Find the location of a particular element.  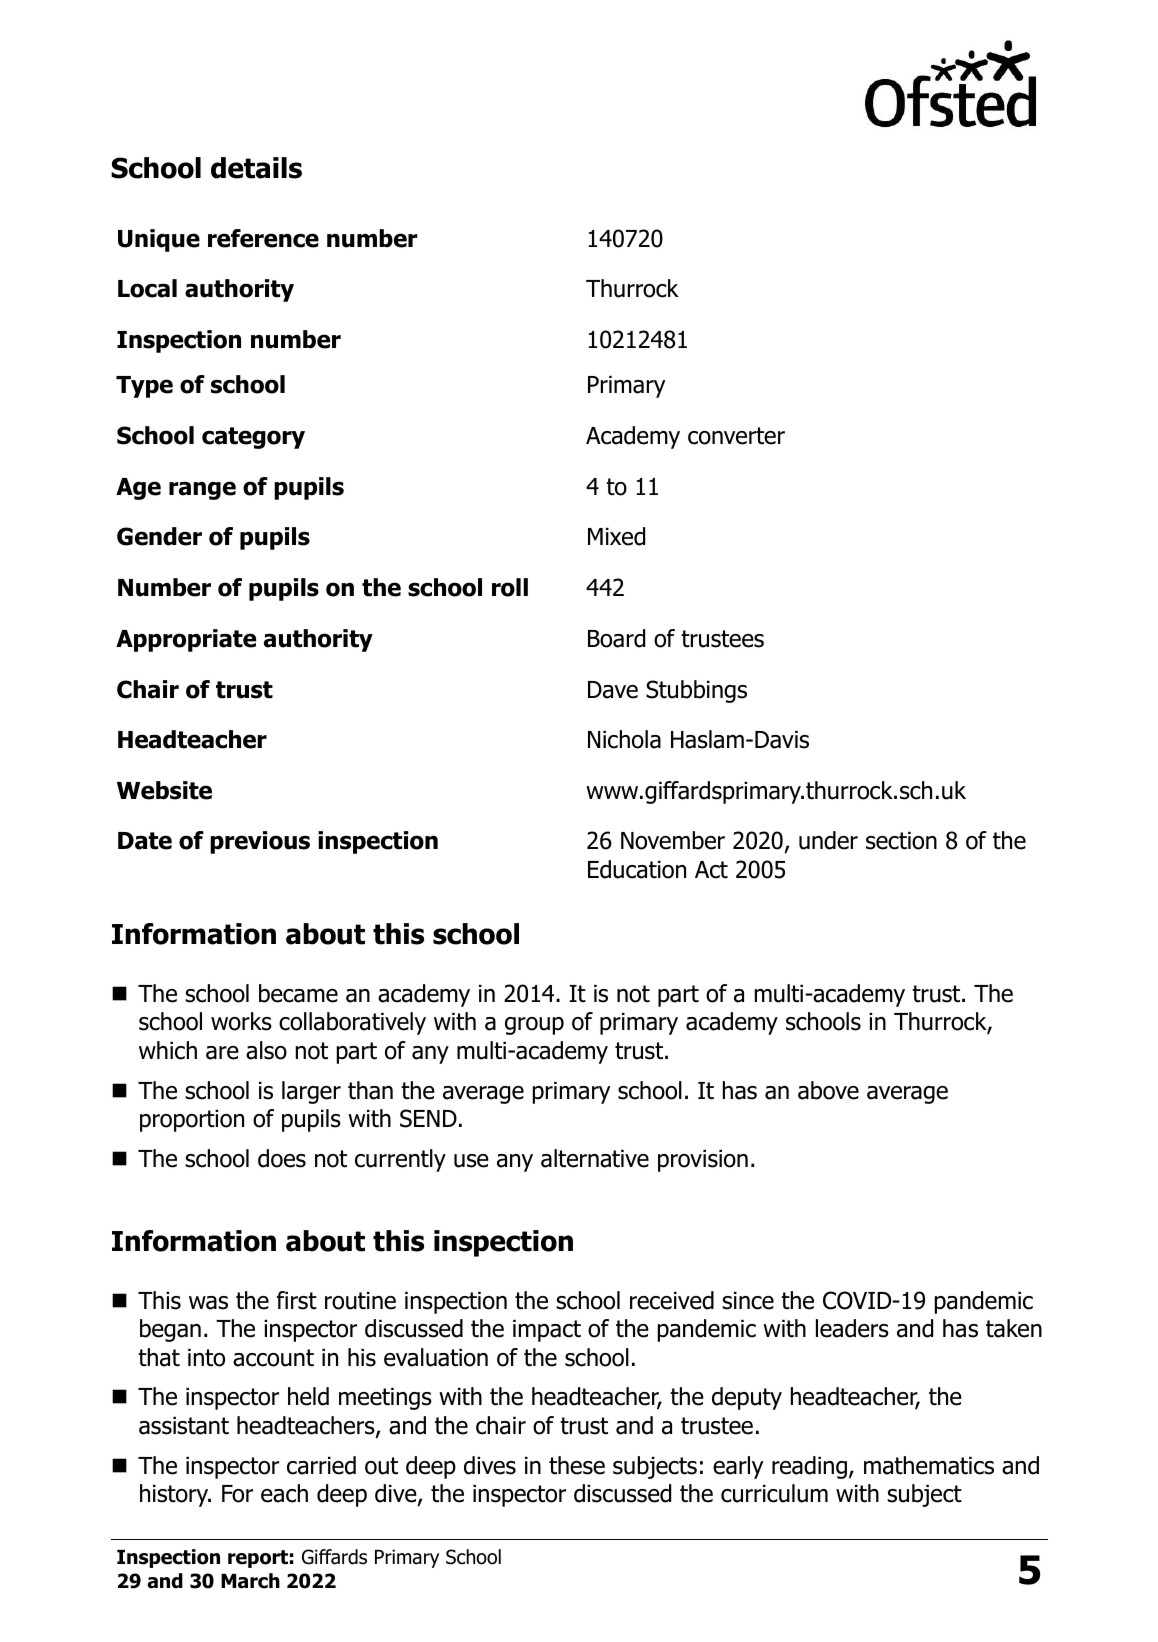

Board is located at coordinates (616, 638).
